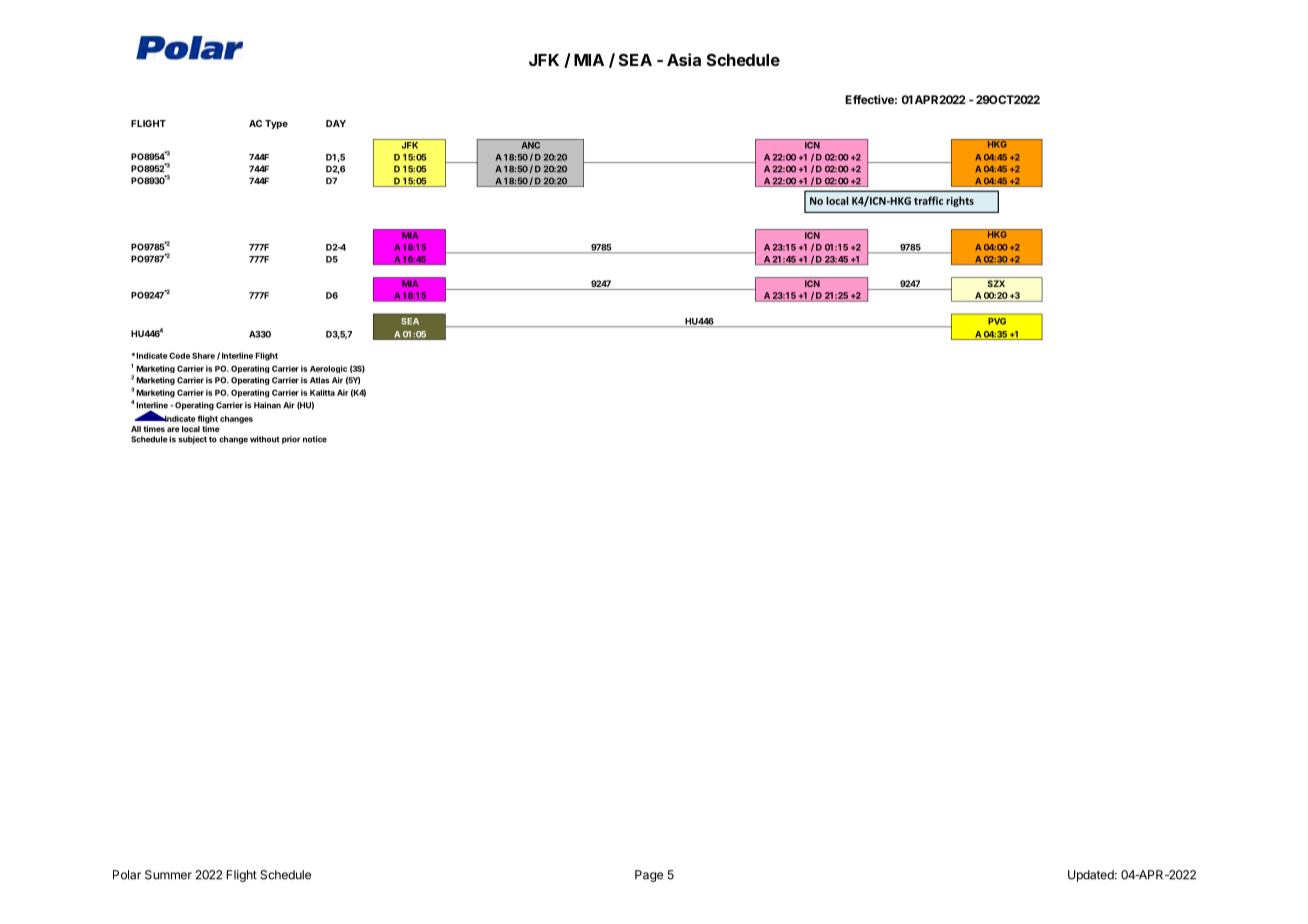  I want to click on Page, so click(649, 876).
